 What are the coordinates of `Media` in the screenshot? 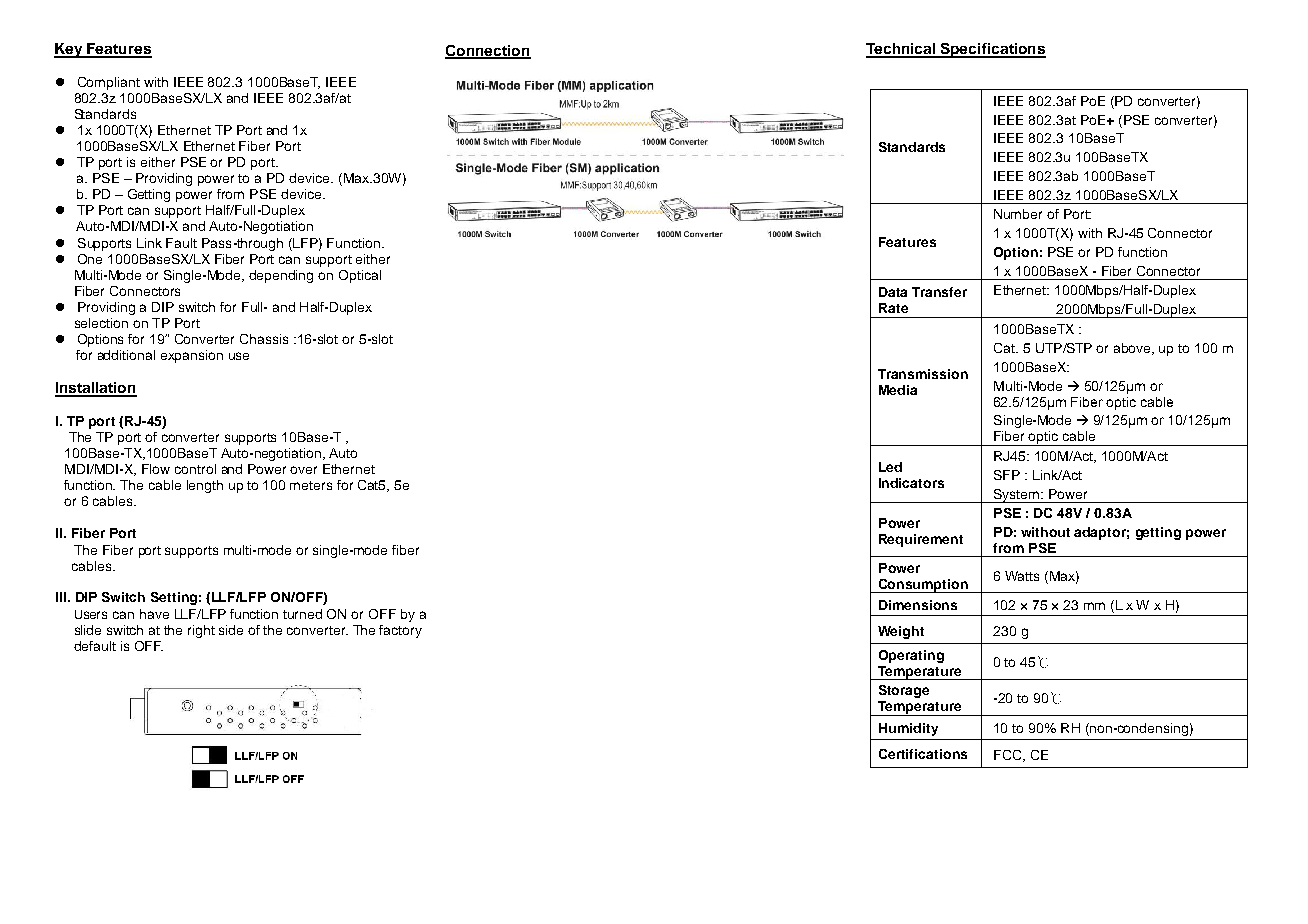 It's located at (898, 390).
